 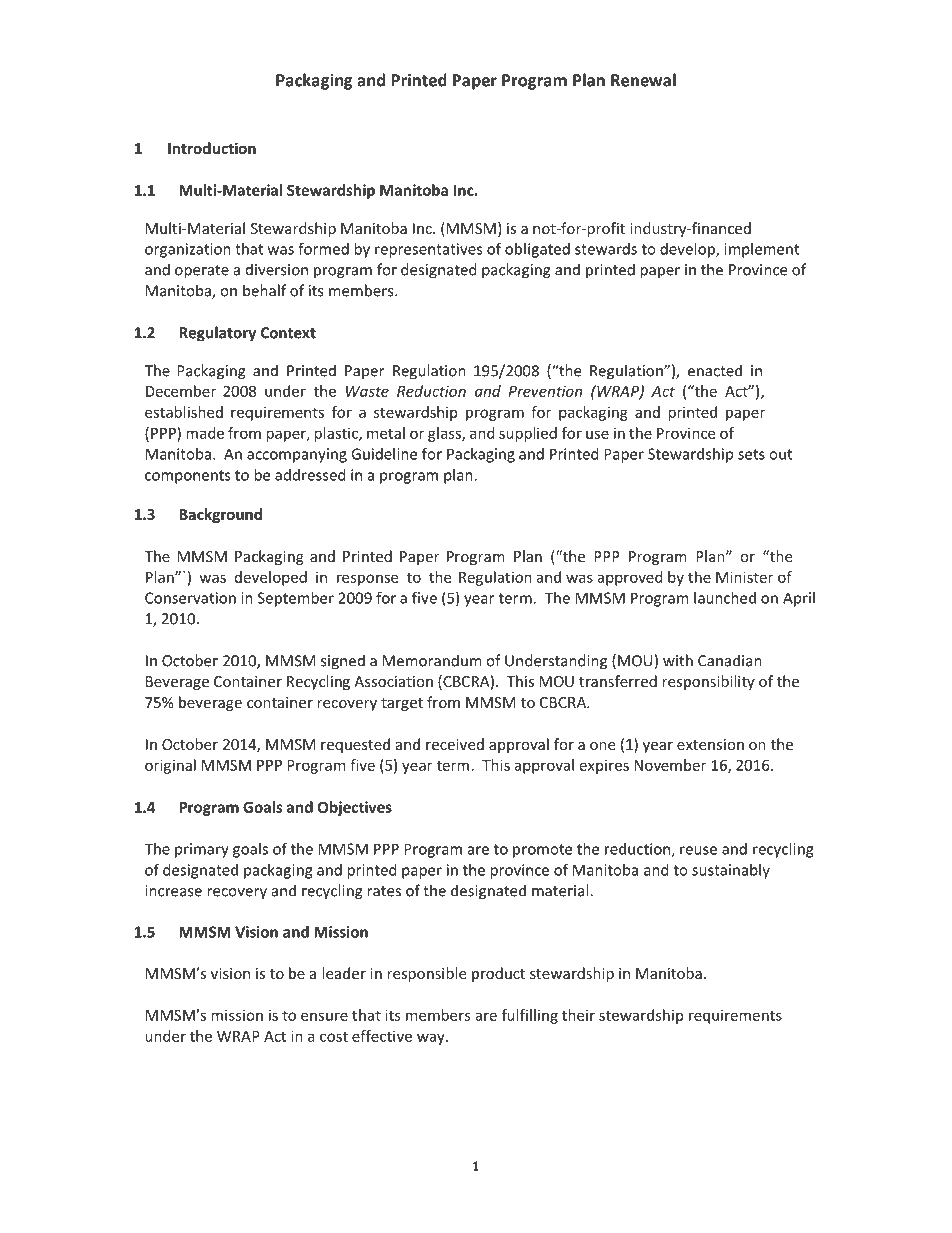 I want to click on fulfilling, so click(x=530, y=1016).
